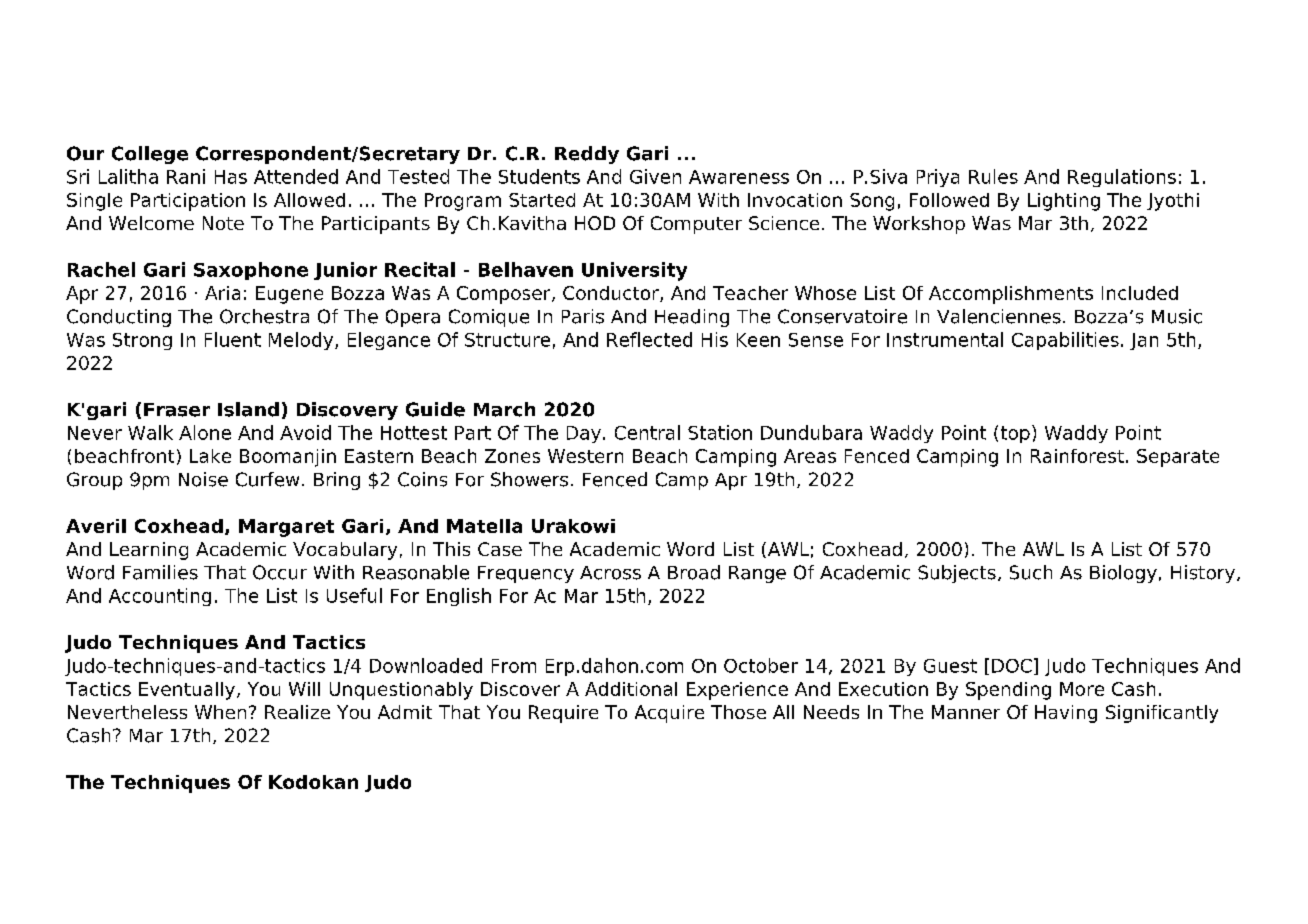 The width and height of the image is (1308, 924). What do you see at coordinates (1015, 434) in the image?
I see `top` at bounding box center [1015, 434].
